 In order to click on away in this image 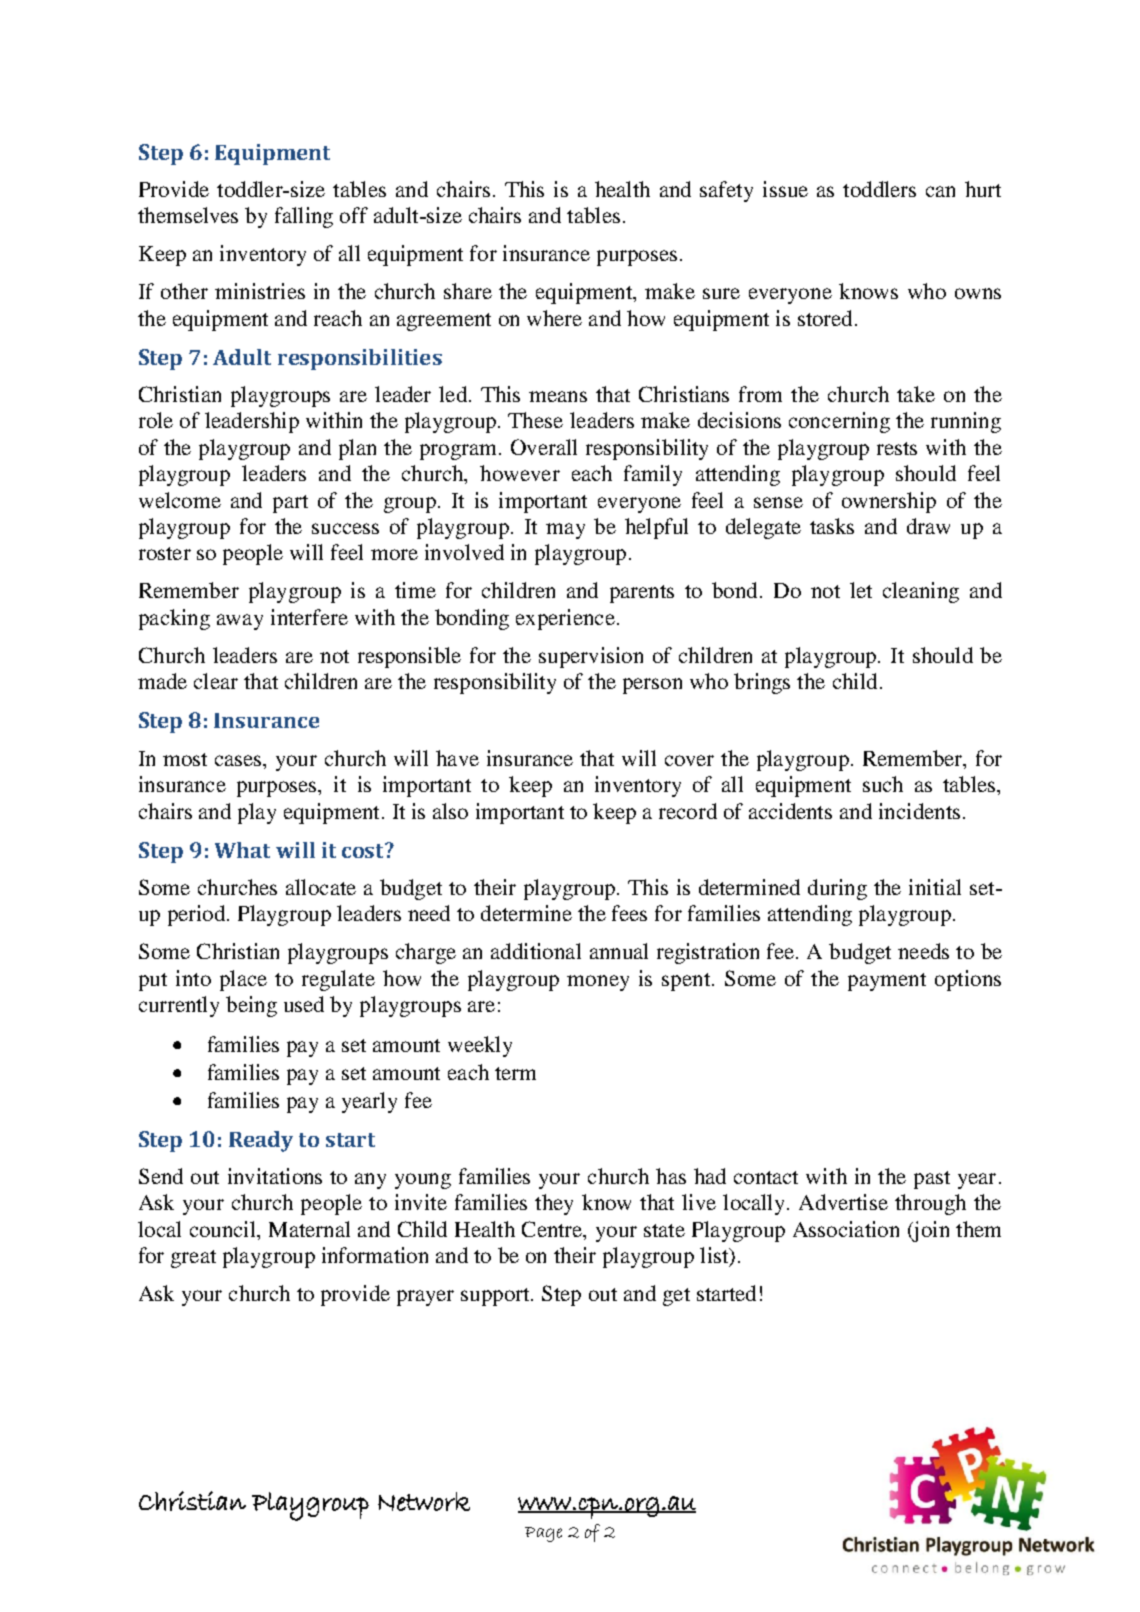, I will do `click(240, 622)`.
